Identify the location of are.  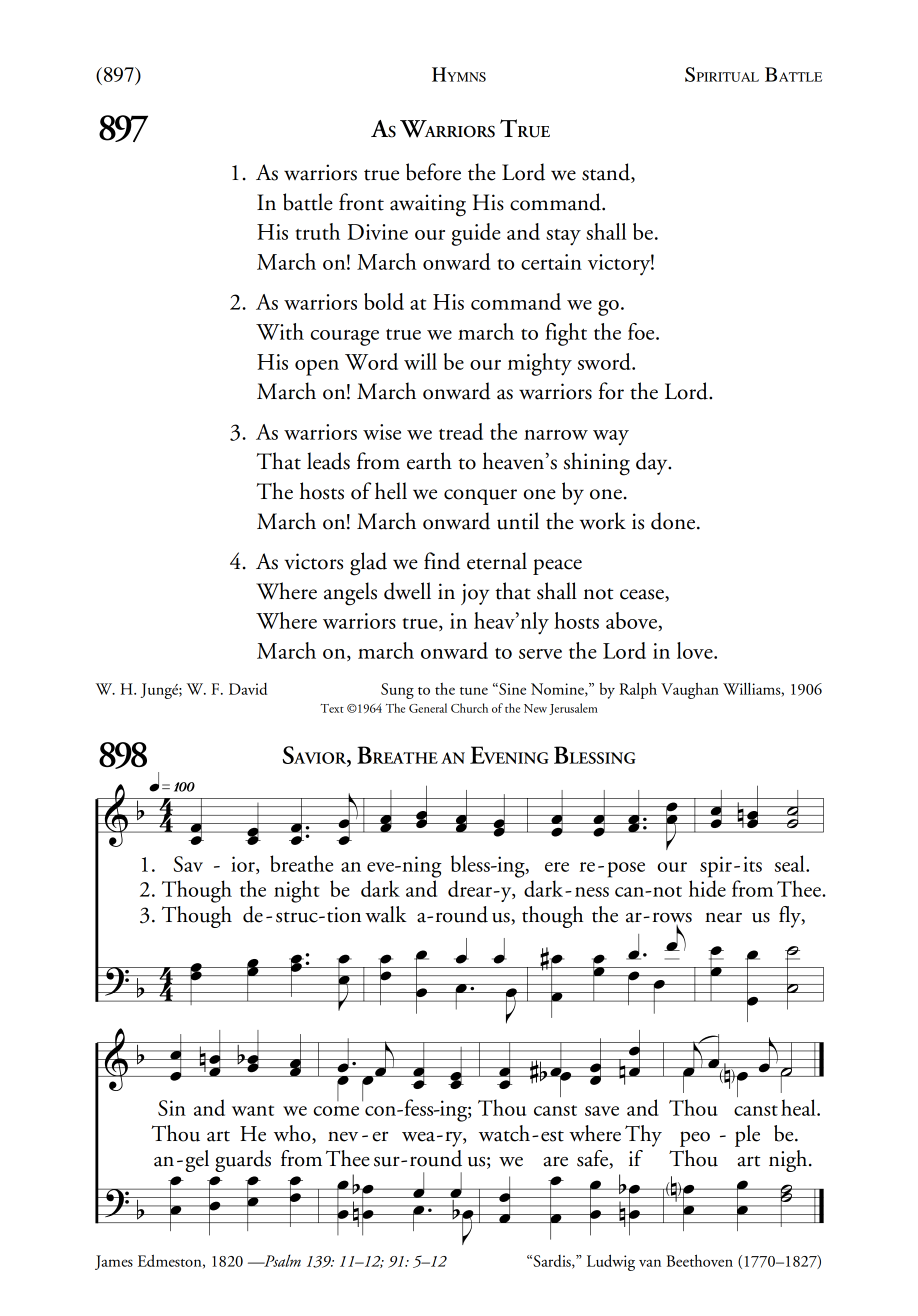
(555, 1161).
